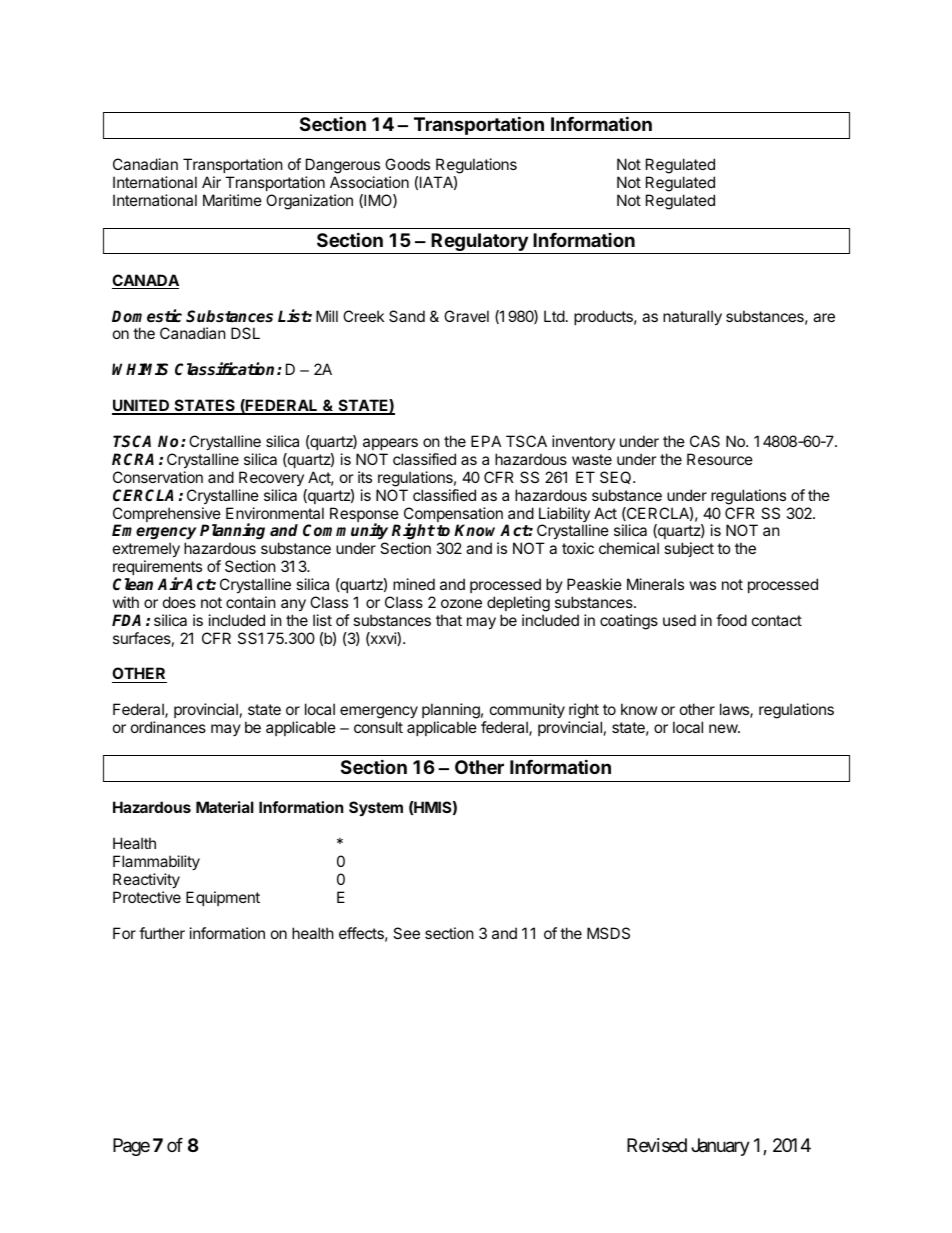 This screenshot has height=1233, width=952. What do you see at coordinates (232, 200) in the screenshot?
I see `Maritime` at bounding box center [232, 200].
